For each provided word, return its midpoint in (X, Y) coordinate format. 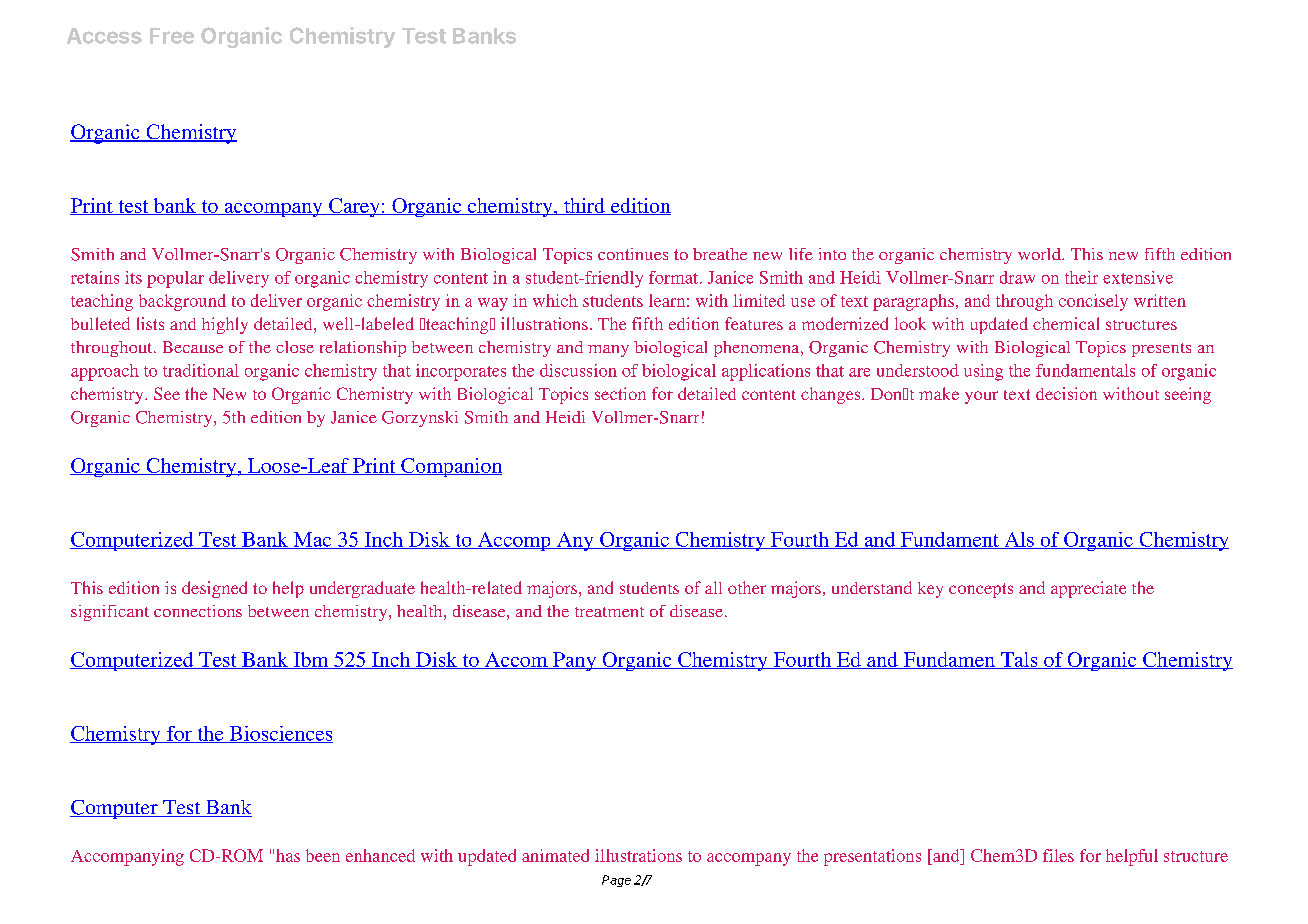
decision (1066, 393)
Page (616, 881)
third (584, 206)
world (1040, 254)
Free (172, 36)
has (288, 855)
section (620, 393)
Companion (450, 467)
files (1058, 855)
